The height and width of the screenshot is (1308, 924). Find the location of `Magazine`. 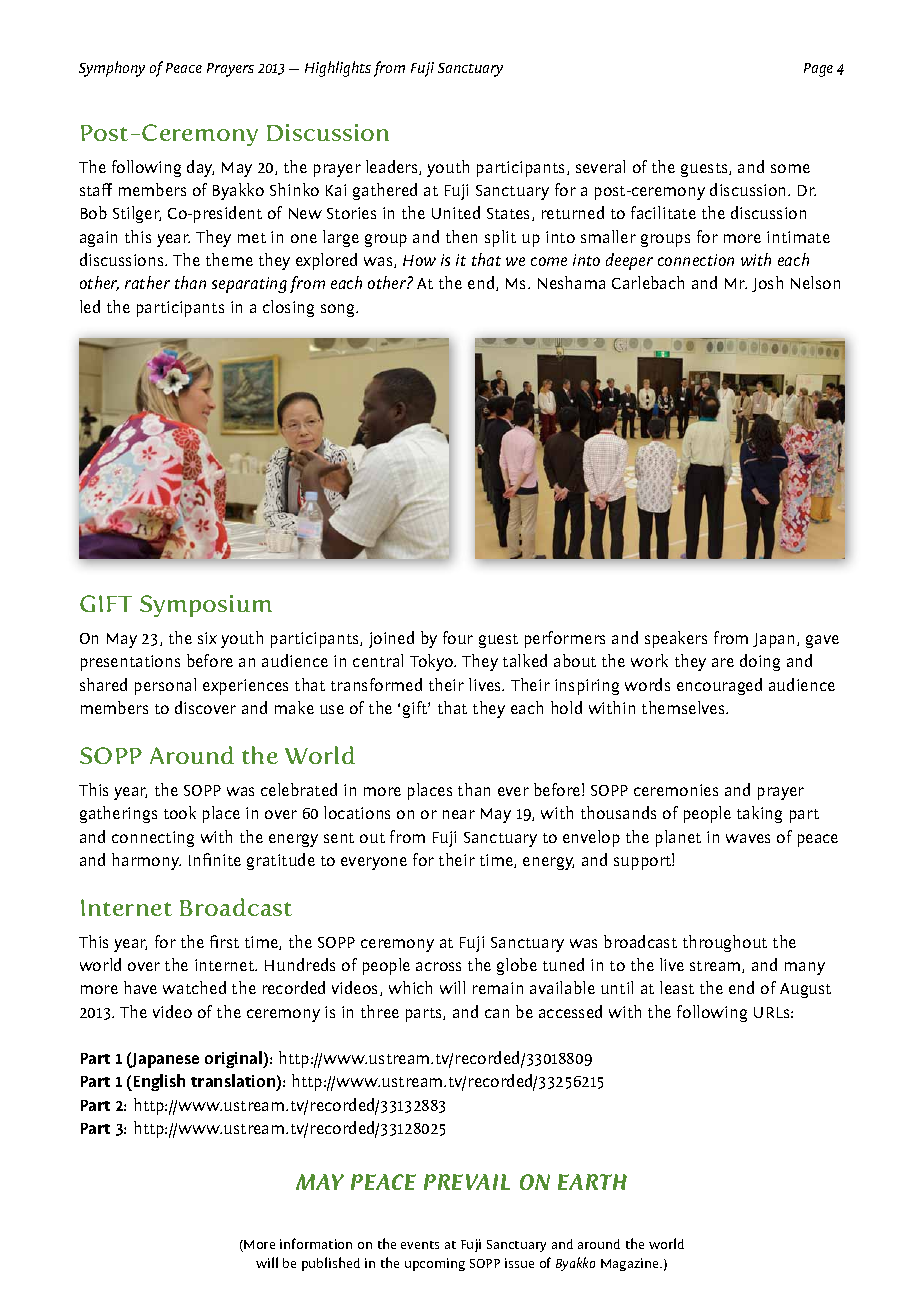

Magazine is located at coordinates (631, 1264).
